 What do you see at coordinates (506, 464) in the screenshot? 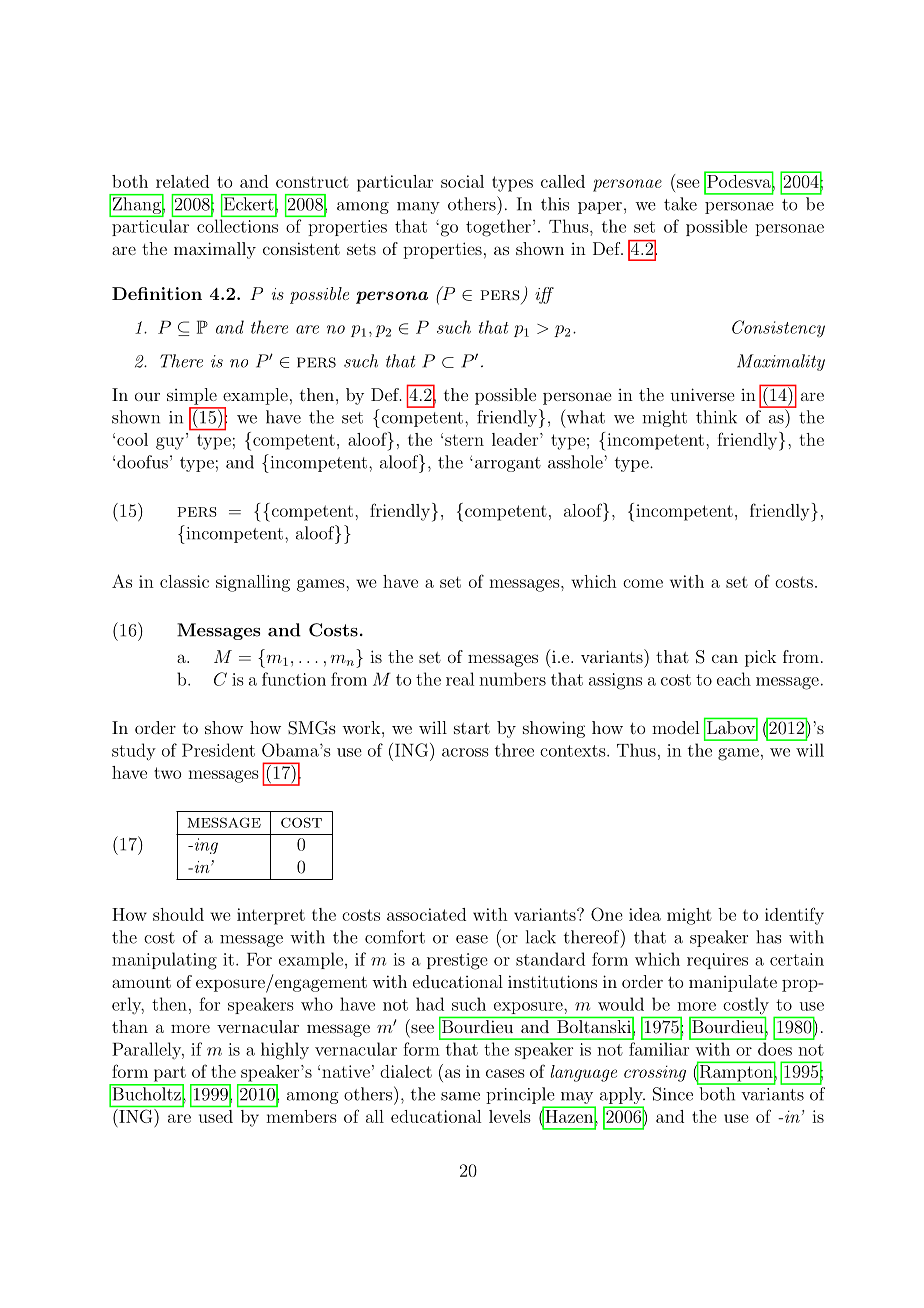
I see `arrogant` at bounding box center [506, 464].
